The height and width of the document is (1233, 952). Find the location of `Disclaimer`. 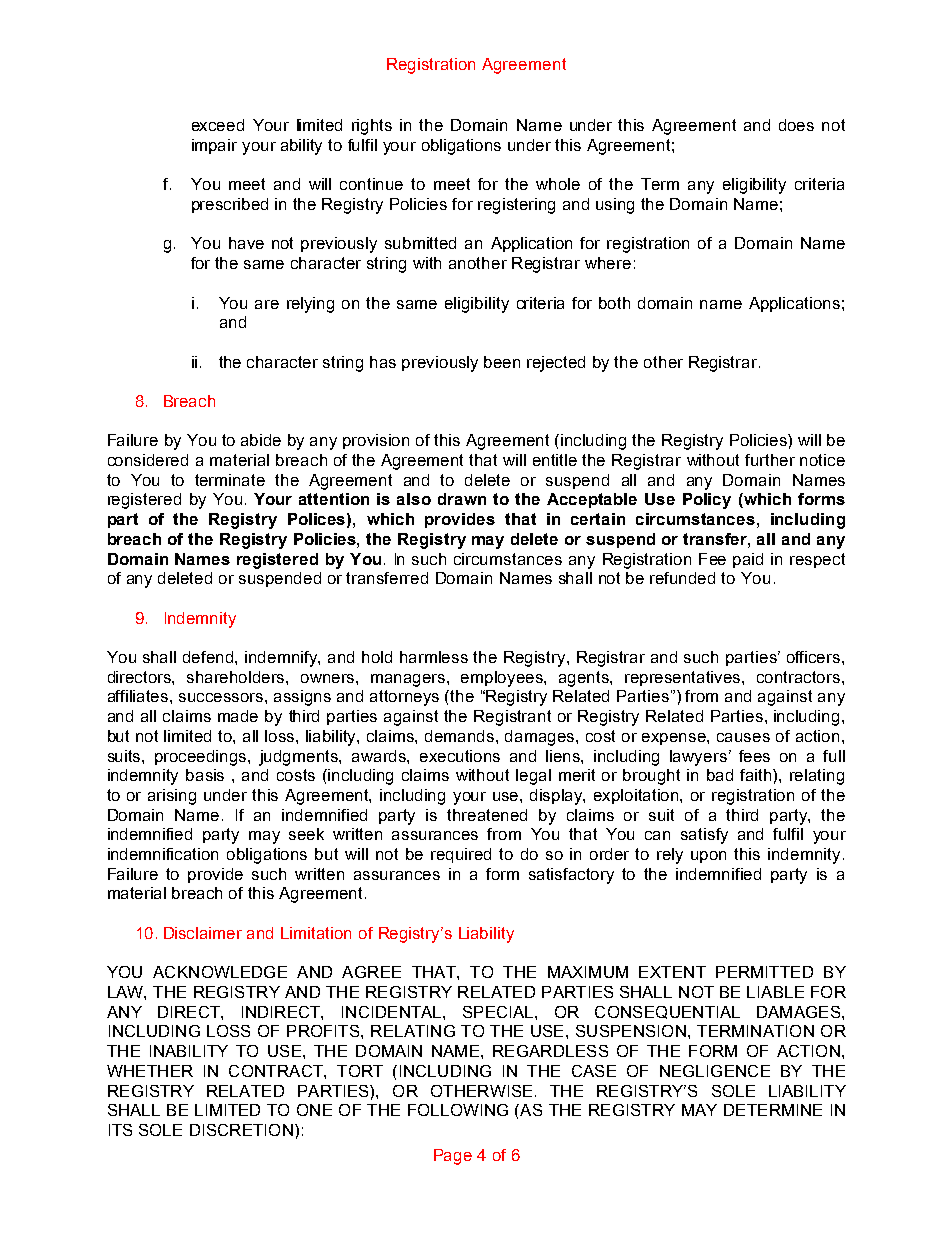

Disclaimer is located at coordinates (203, 933).
